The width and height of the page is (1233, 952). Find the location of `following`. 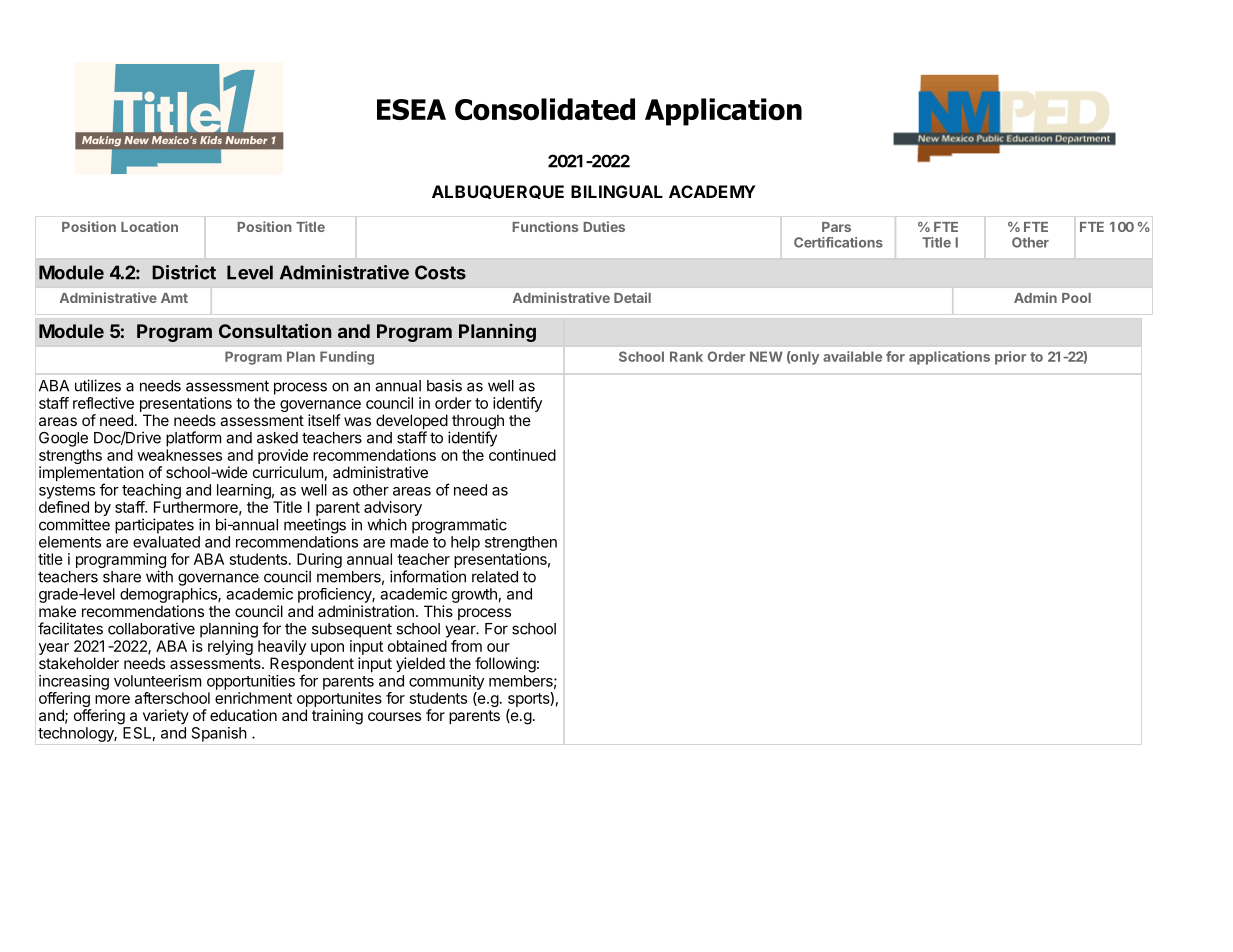

following is located at coordinates (505, 665).
